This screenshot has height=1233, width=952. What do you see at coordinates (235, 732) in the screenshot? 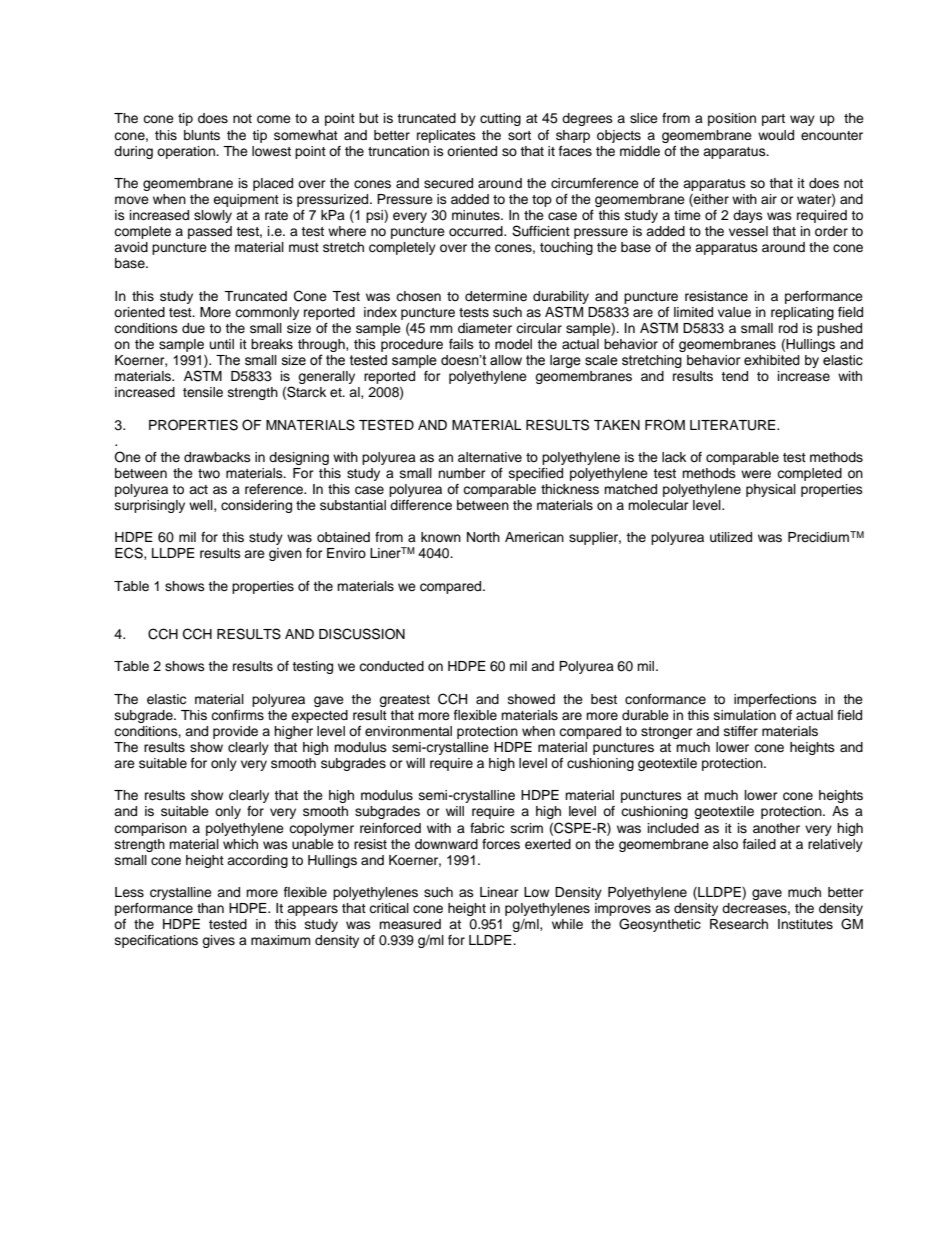
I see `provide` at bounding box center [235, 732].
